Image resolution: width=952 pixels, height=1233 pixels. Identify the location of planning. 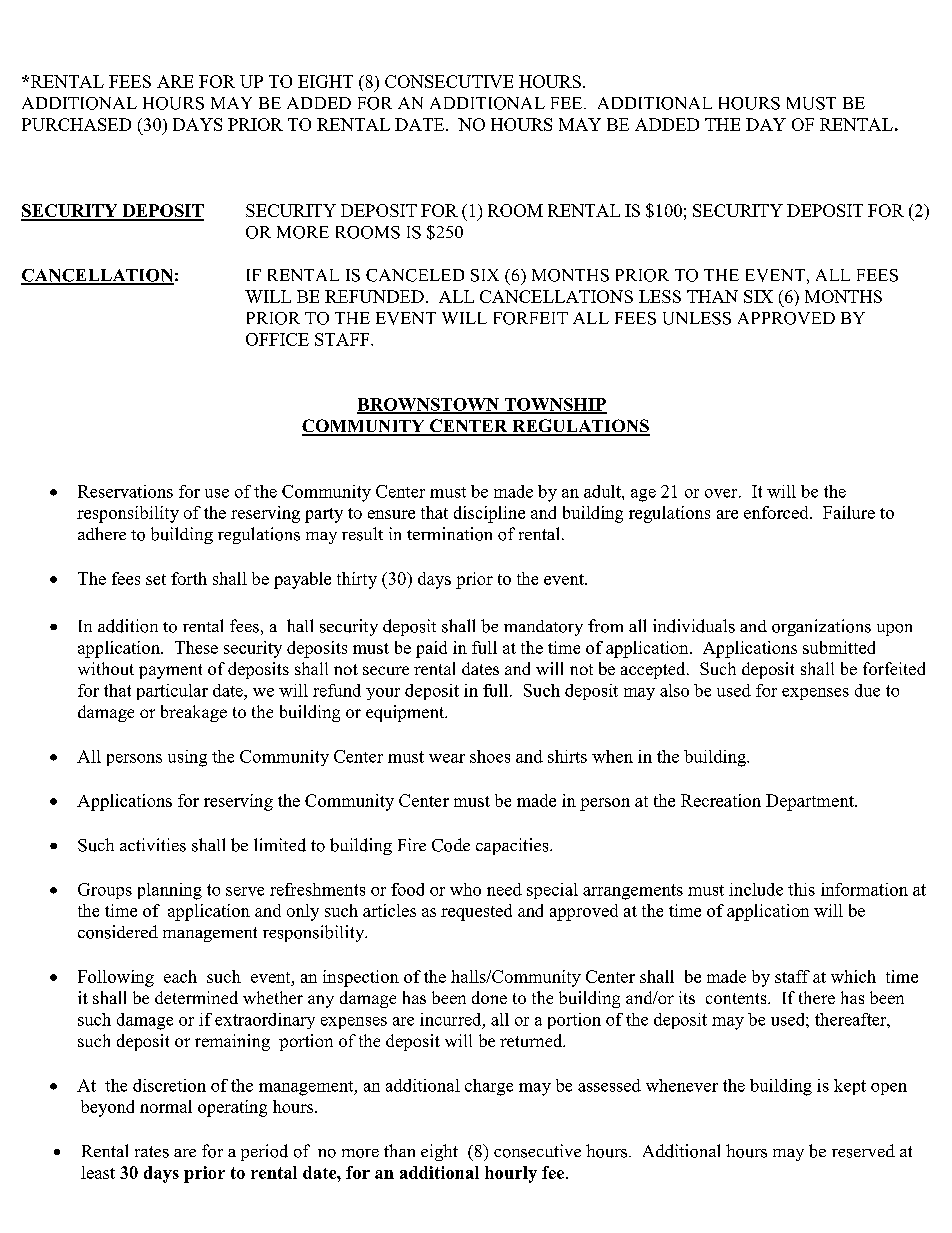
(170, 891).
